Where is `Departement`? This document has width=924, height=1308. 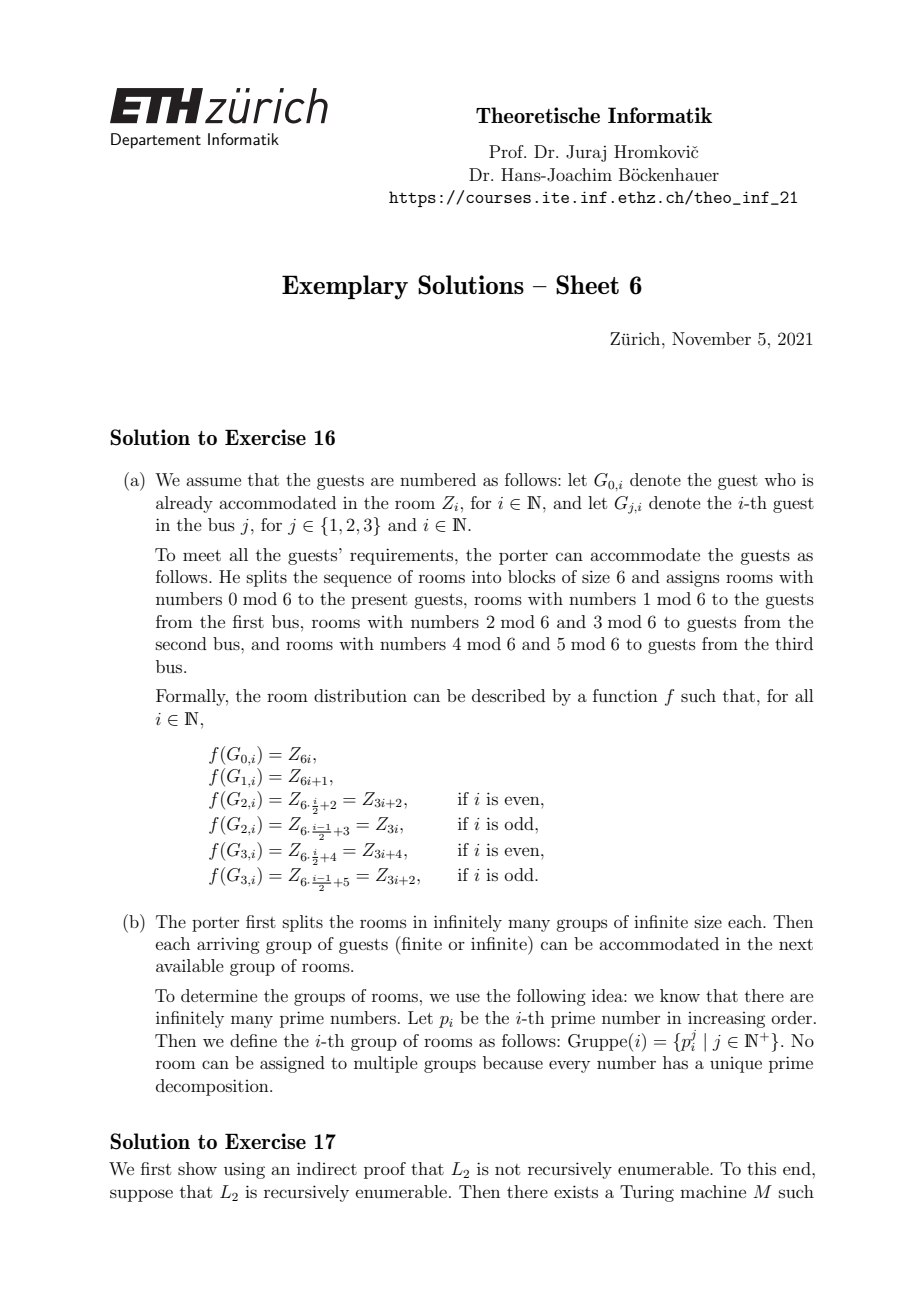 Departement is located at coordinates (156, 141).
